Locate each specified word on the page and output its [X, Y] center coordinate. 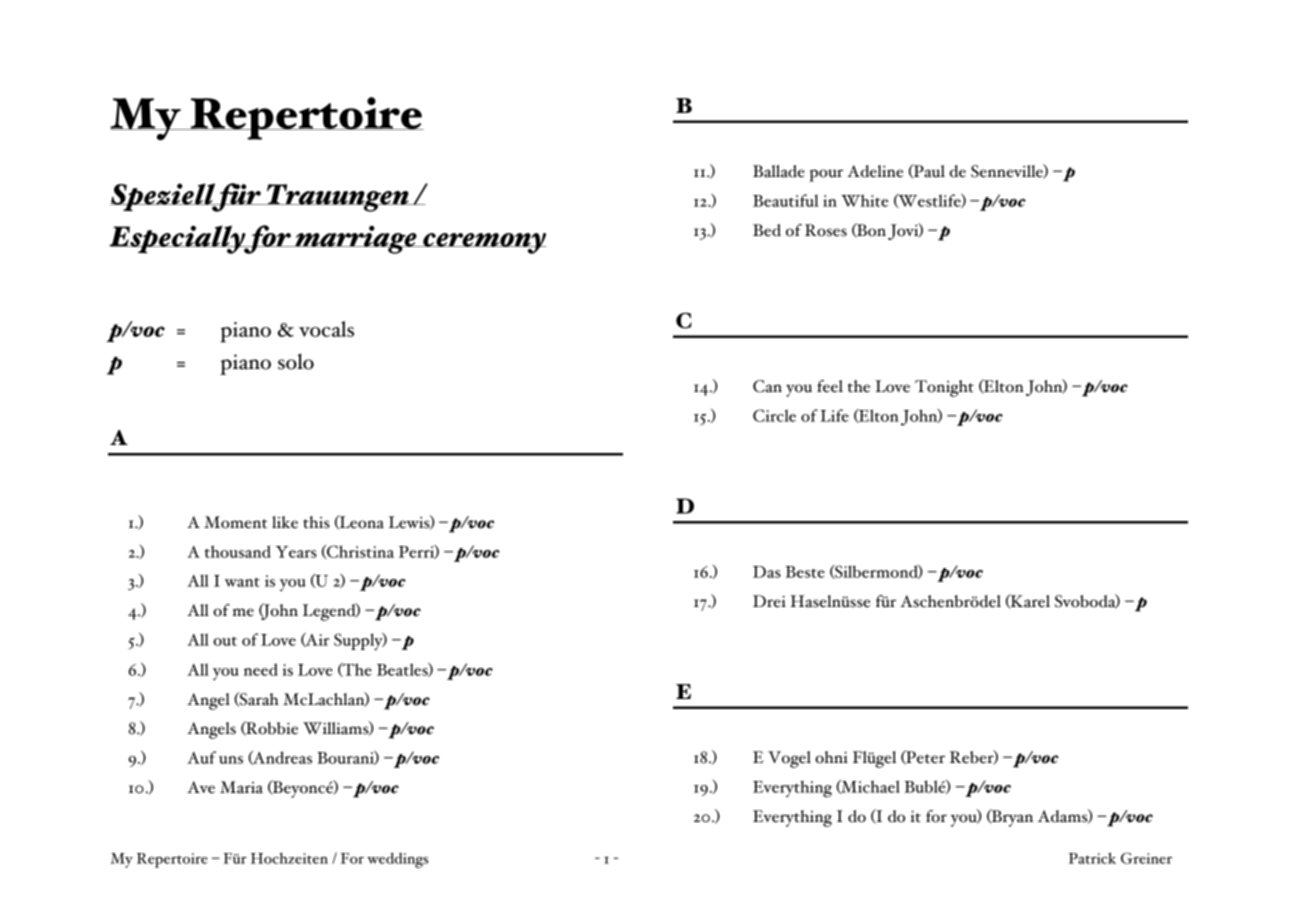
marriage [356, 239]
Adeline [875, 171]
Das [767, 572]
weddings [397, 860]
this [316, 522]
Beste [805, 572]
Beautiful [786, 200]
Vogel [789, 759]
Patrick [1092, 858]
